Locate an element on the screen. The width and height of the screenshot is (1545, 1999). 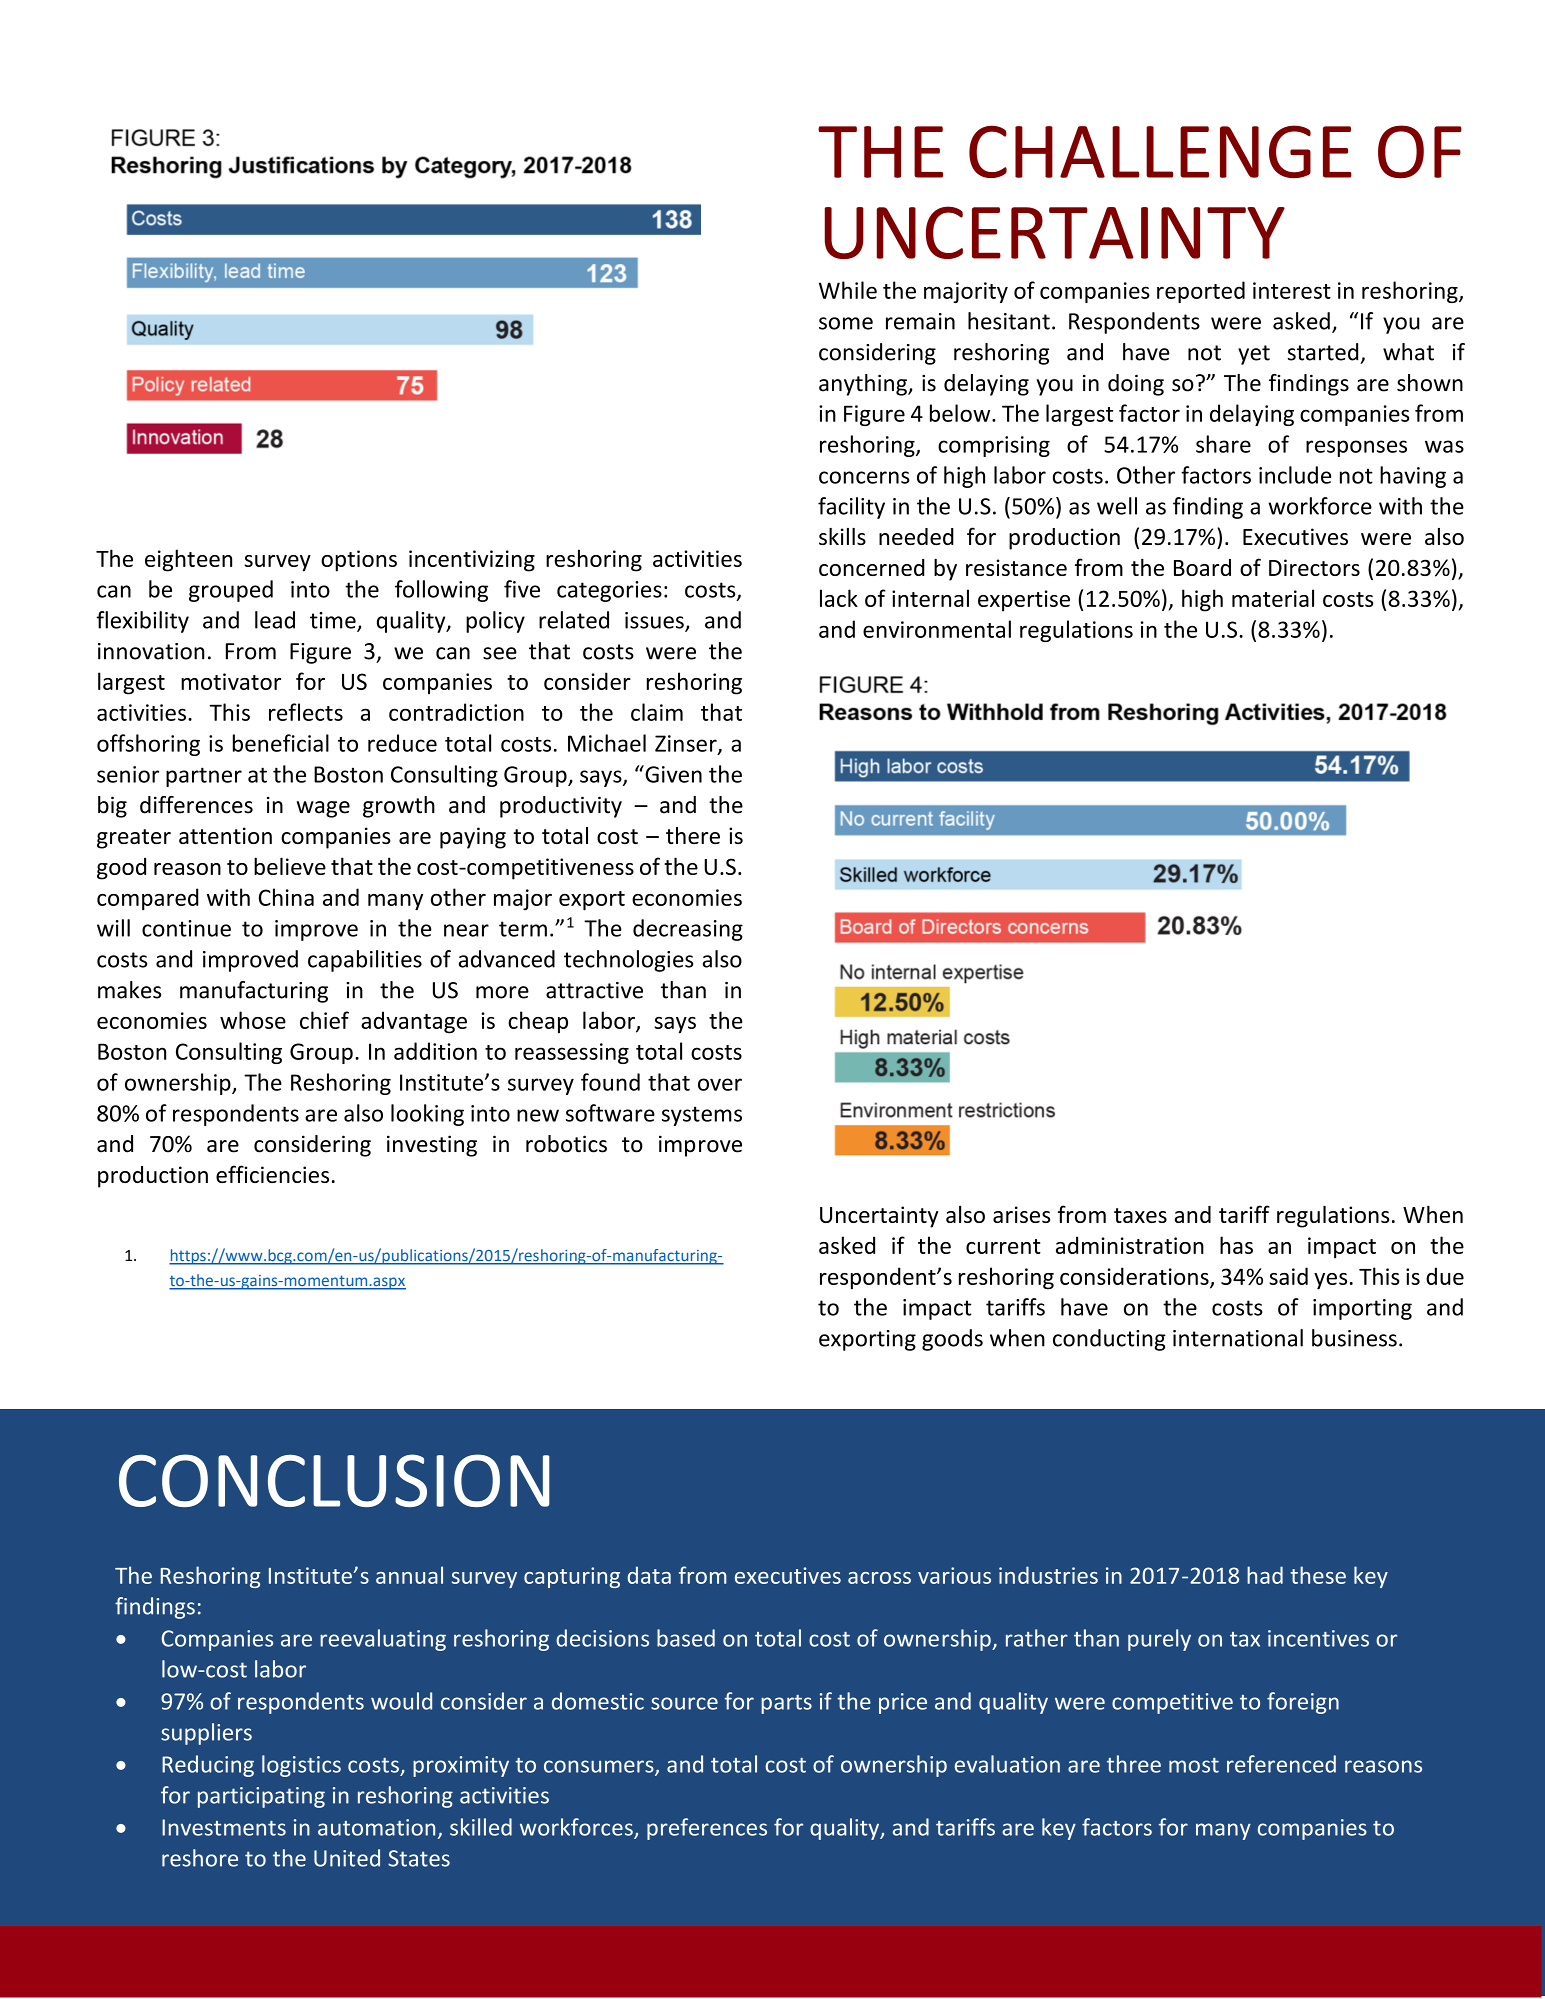
referenced is located at coordinates (1281, 1764).
